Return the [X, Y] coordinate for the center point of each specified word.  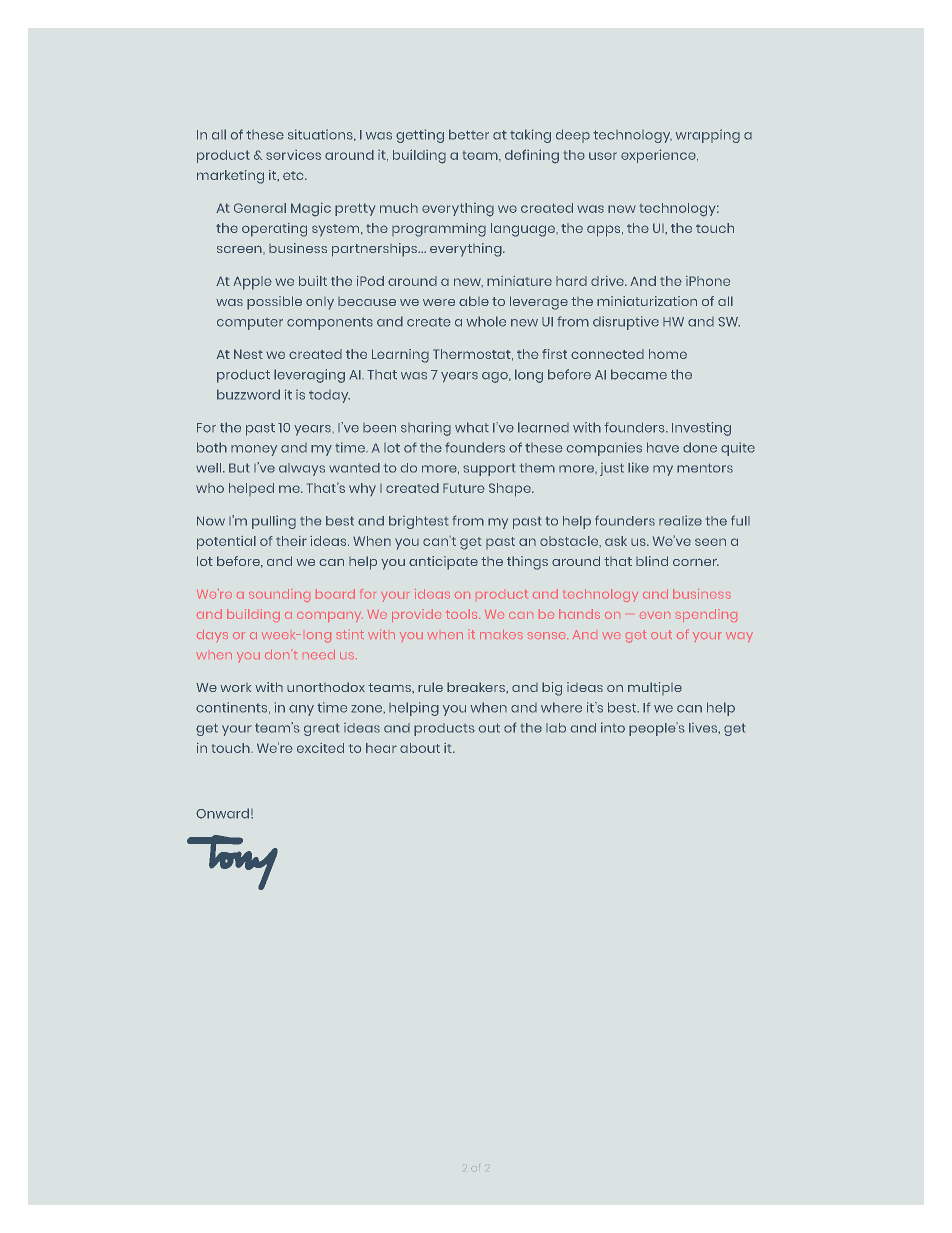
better [469, 134]
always [302, 469]
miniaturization [647, 301]
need [319, 654]
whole [486, 321]
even [655, 615]
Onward [222, 813]
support [489, 469]
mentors [705, 468]
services [293, 155]
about [420, 748]
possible [274, 303]
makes [501, 634]
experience [659, 156]
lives [704, 728]
